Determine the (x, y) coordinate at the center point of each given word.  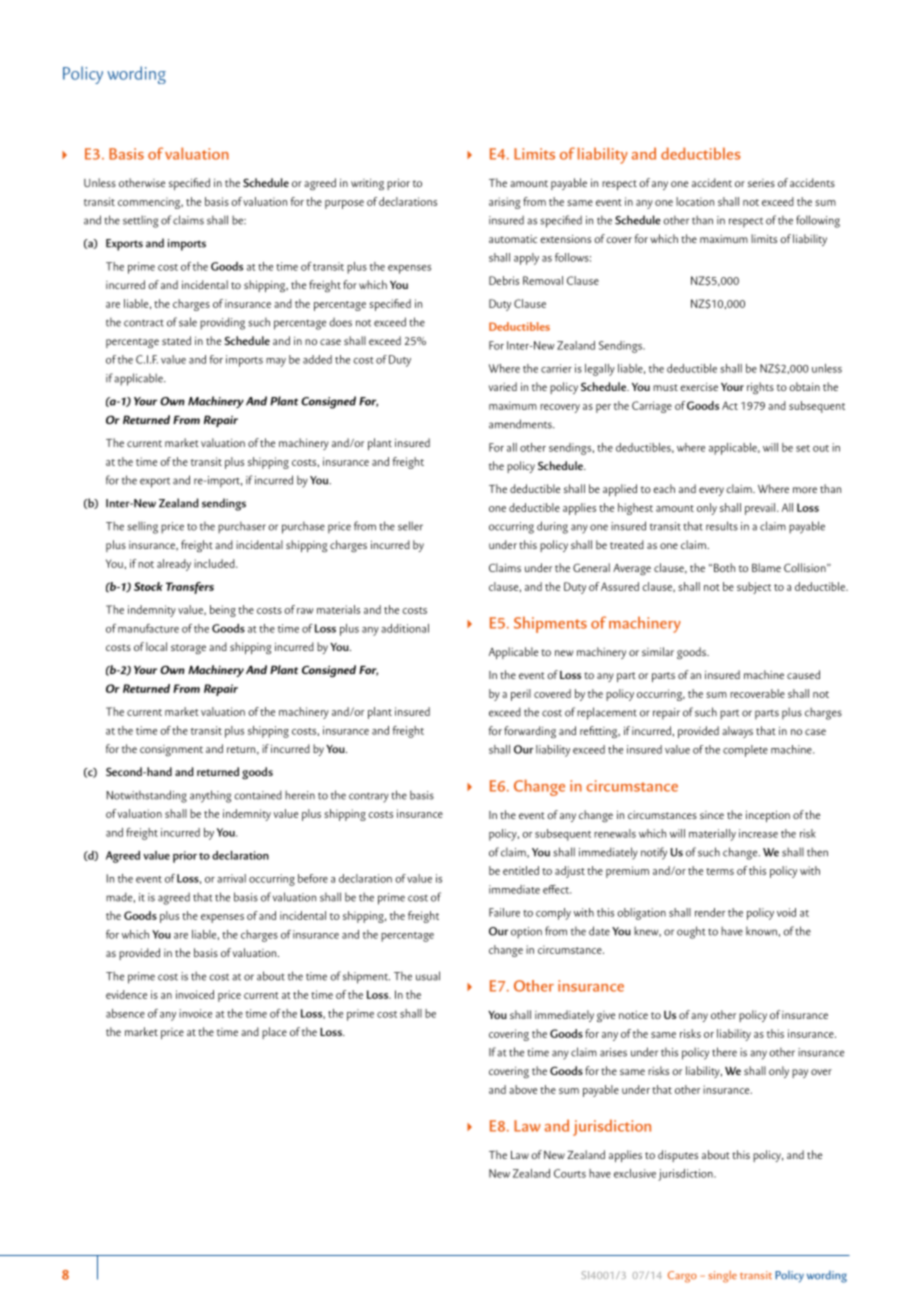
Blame (766, 567)
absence (125, 1013)
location (695, 201)
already (174, 565)
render (710, 912)
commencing (150, 203)
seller (410, 526)
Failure (504, 912)
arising (504, 203)
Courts (570, 1173)
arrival (231, 878)
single (722, 1277)
